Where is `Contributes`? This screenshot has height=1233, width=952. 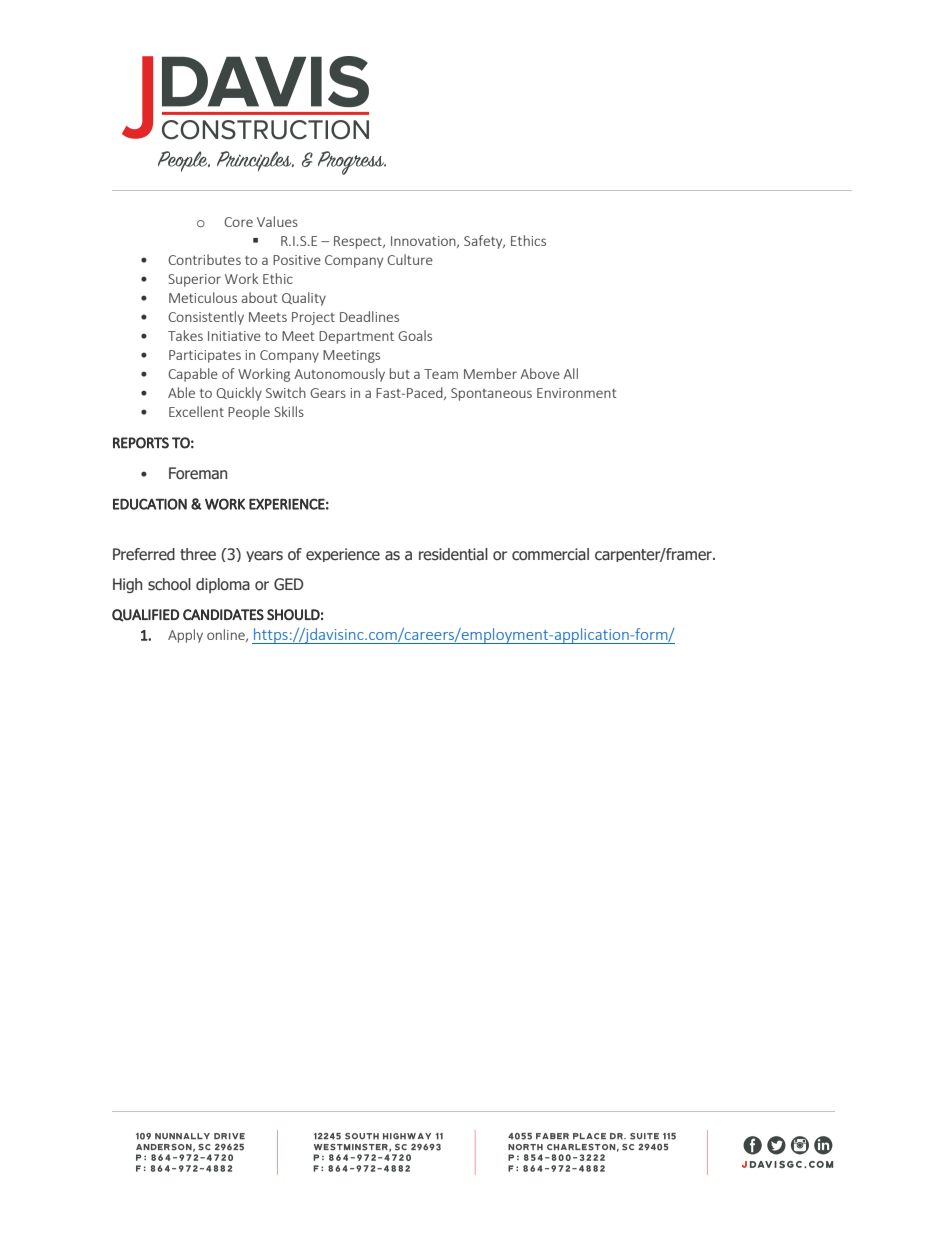
Contributes is located at coordinates (204, 259).
